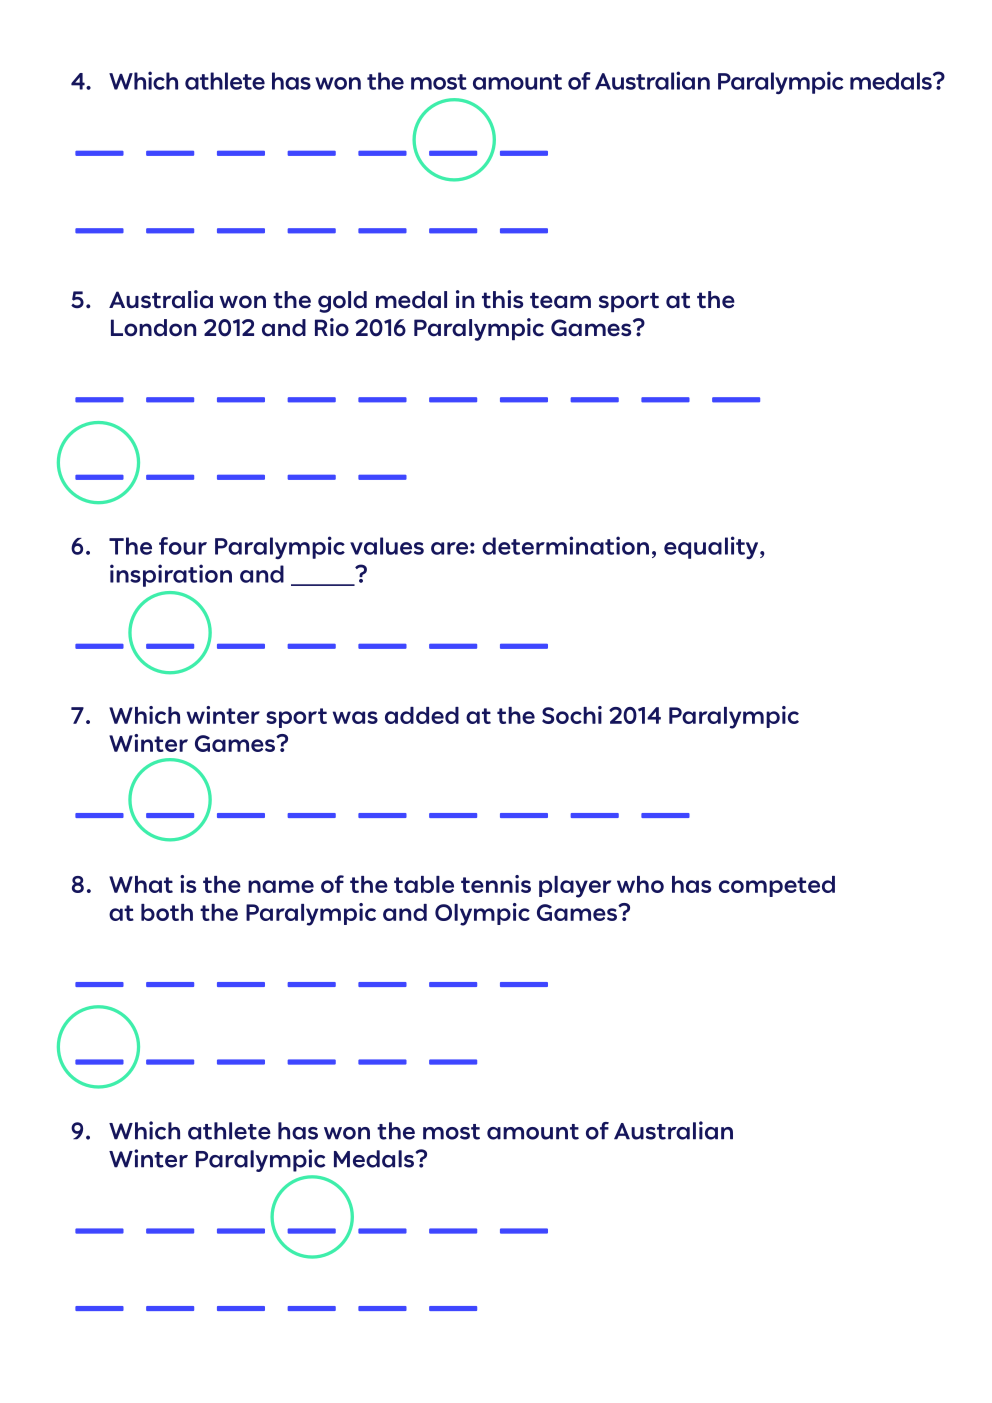  What do you see at coordinates (502, 299) in the page?
I see `this` at bounding box center [502, 299].
